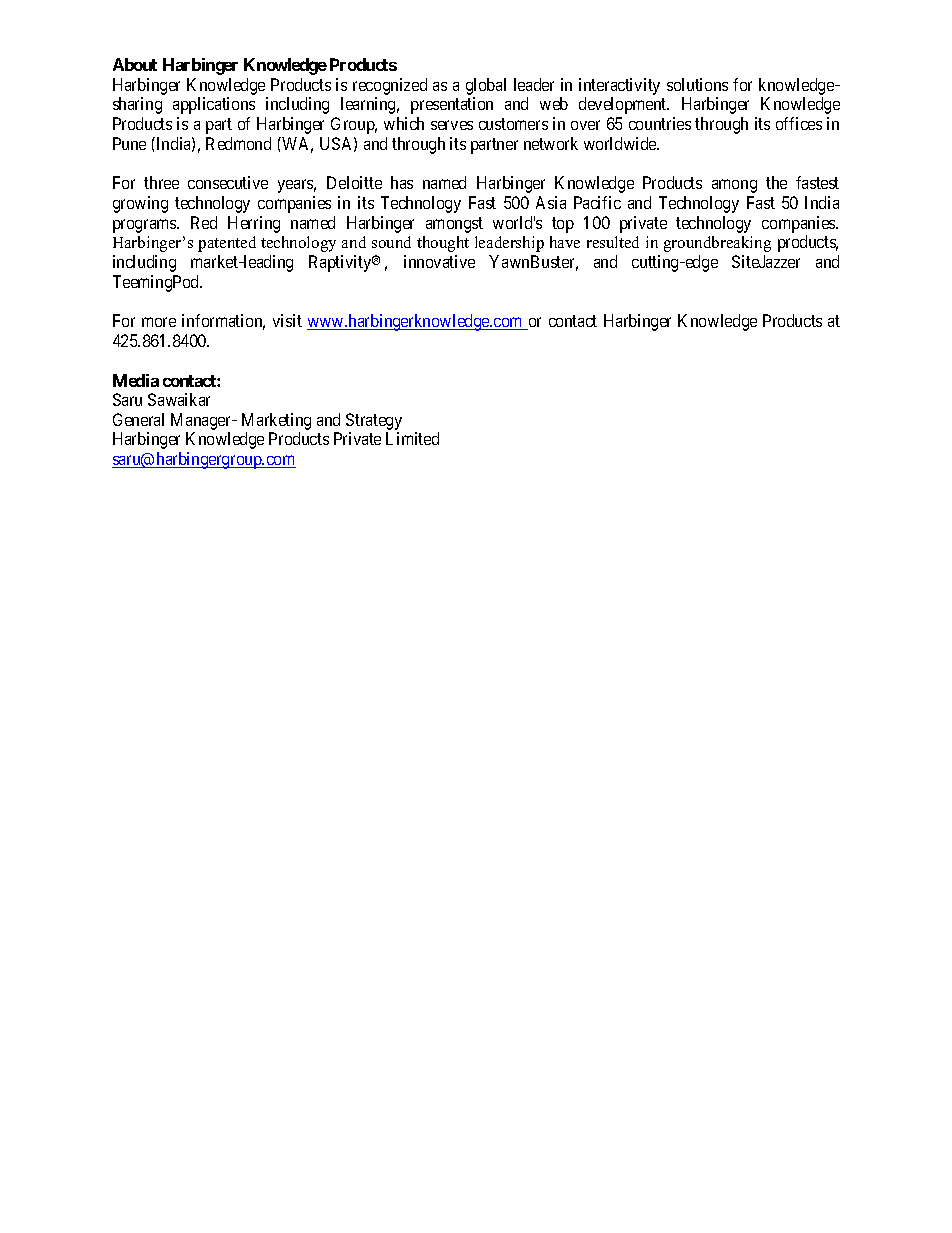 Image resolution: width=952 pixels, height=1233 pixels. What do you see at coordinates (439, 261) in the screenshot?
I see `innovative` at bounding box center [439, 261].
